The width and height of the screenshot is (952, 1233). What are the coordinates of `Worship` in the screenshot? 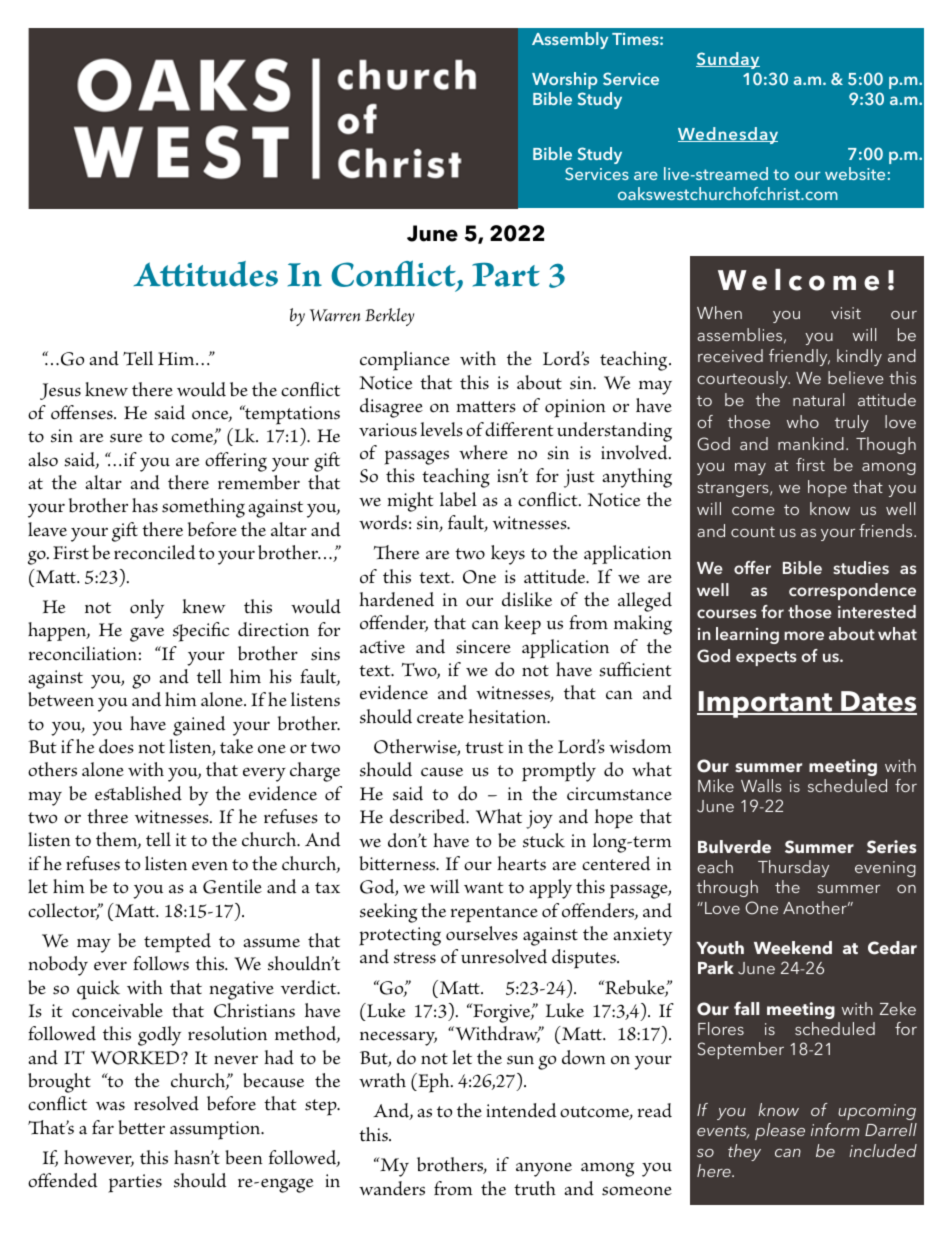 It's located at (564, 80).
